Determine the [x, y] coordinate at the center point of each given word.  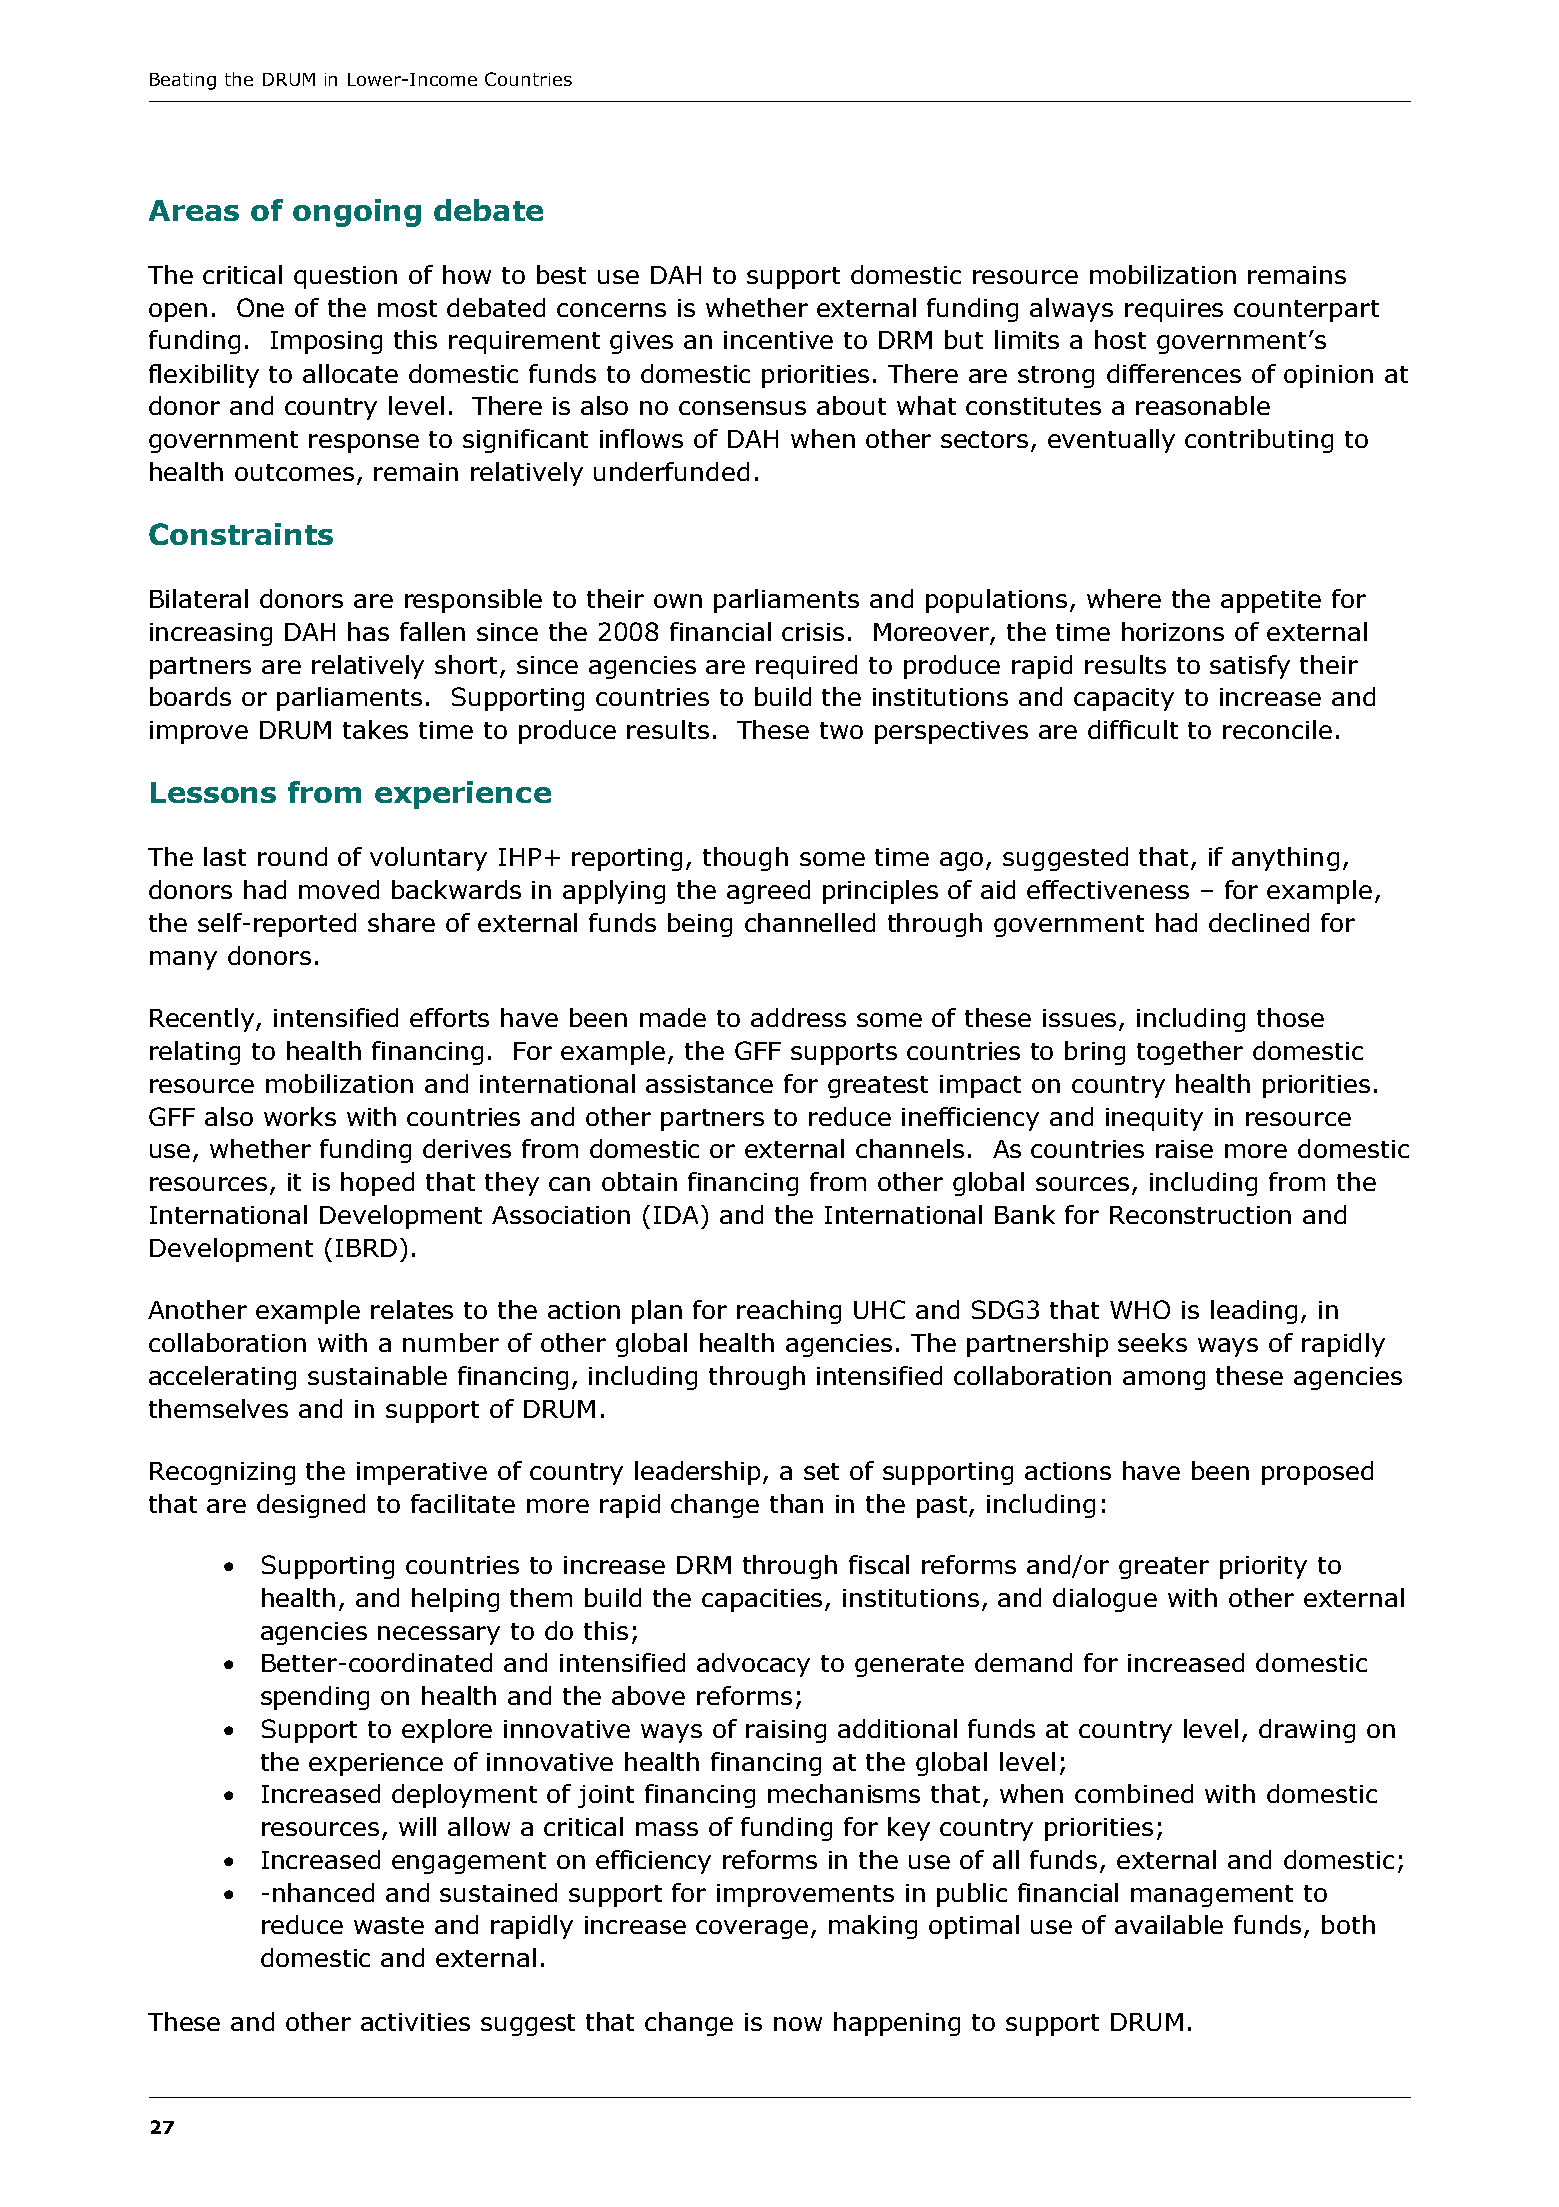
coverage [752, 1929]
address [798, 1017]
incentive [778, 340]
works [300, 1116]
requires [1174, 310]
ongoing [357, 213]
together [1190, 1053]
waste [389, 1925]
